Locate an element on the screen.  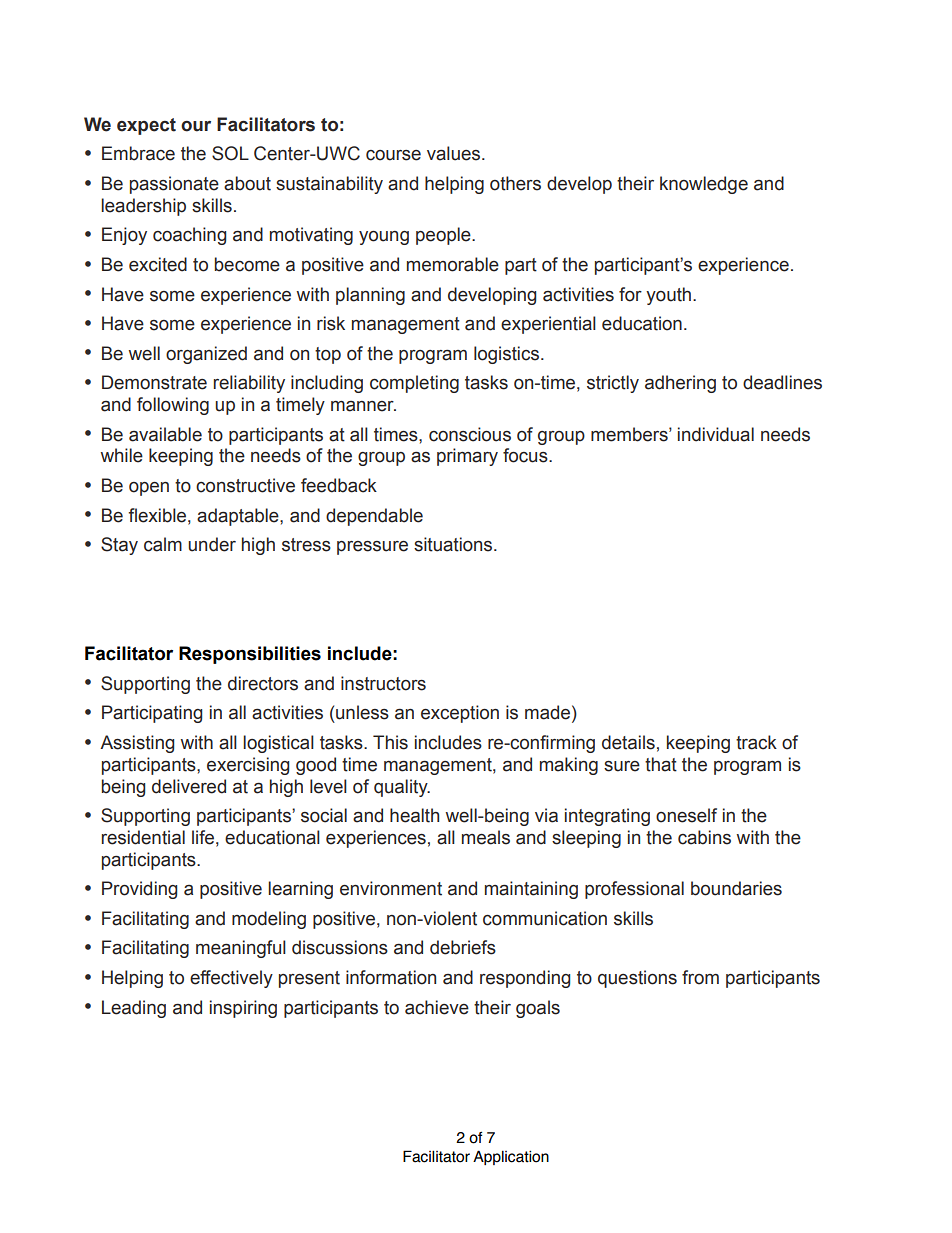
individual is located at coordinates (716, 434).
